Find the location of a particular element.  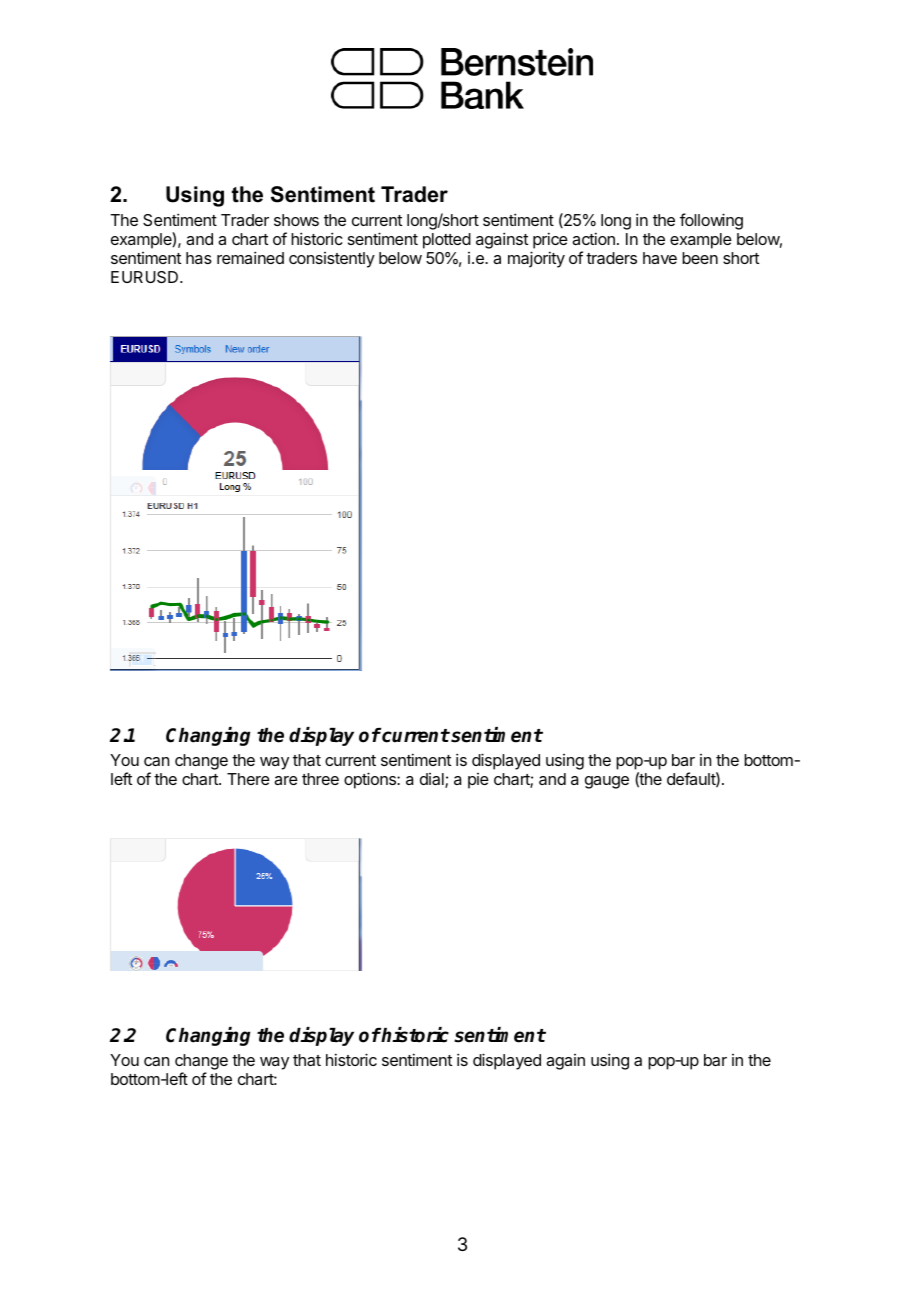

plotted is located at coordinates (447, 241).
